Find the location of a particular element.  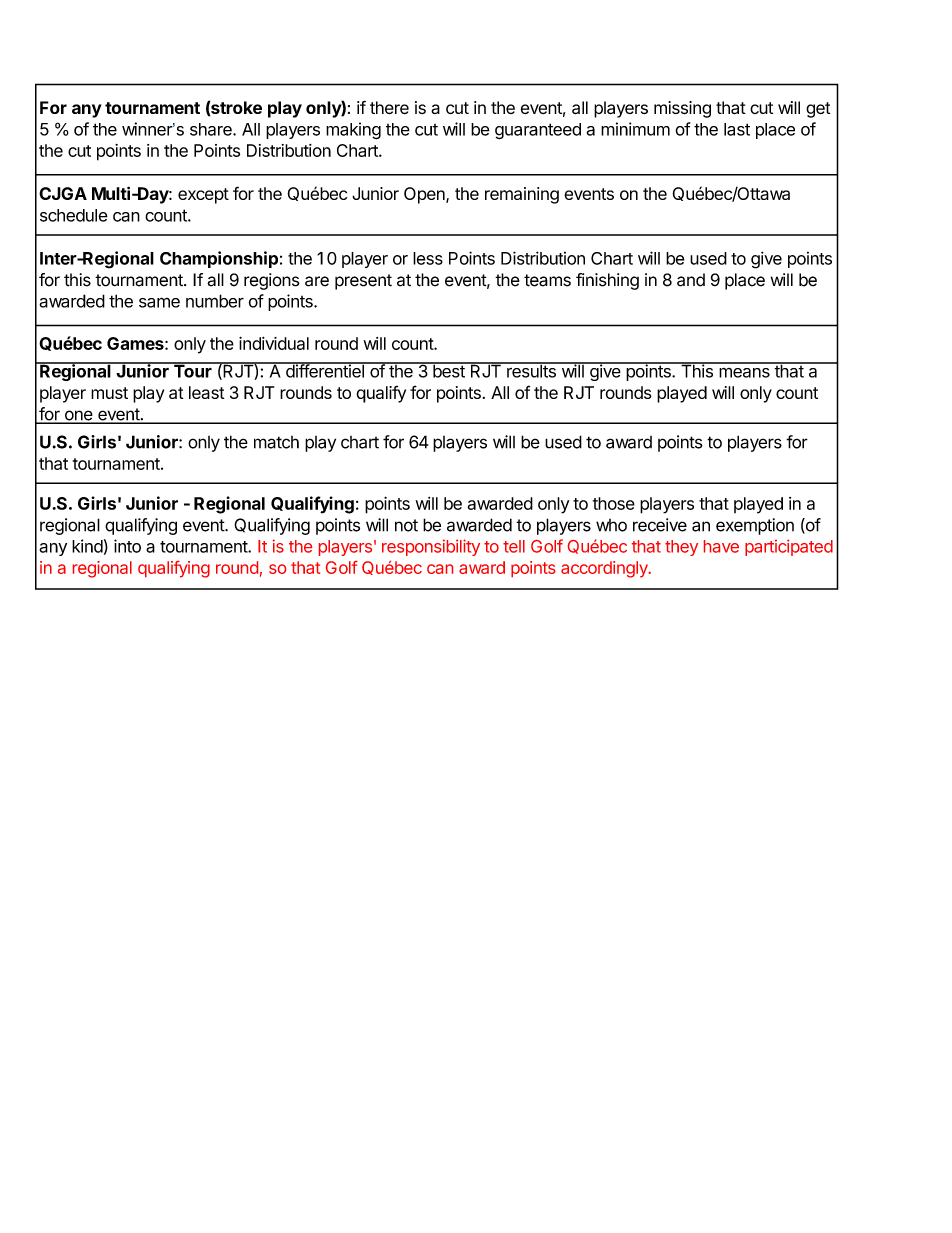

those is located at coordinates (614, 503).
